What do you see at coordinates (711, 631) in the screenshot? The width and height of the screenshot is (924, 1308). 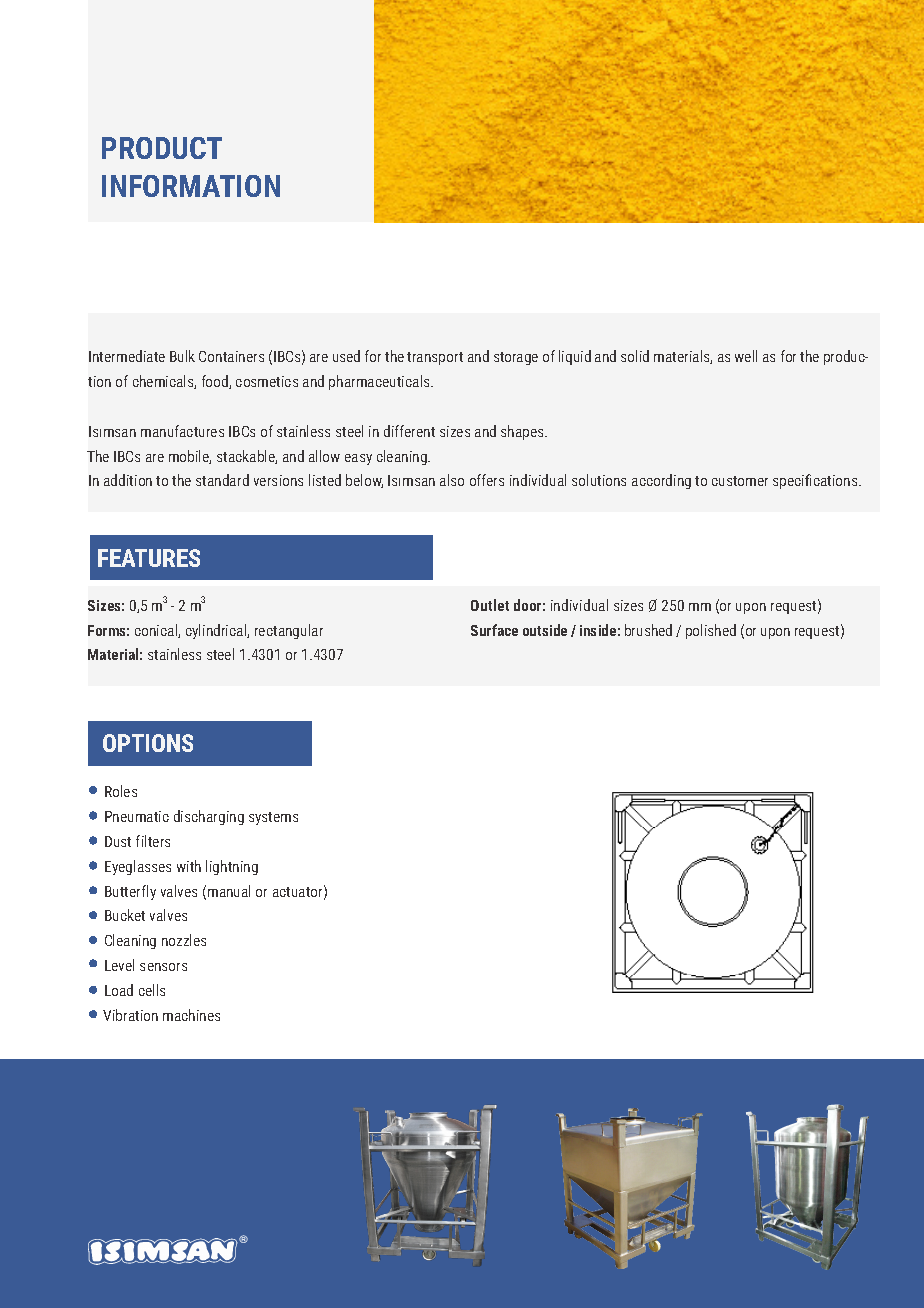 I see `polished` at bounding box center [711, 631].
